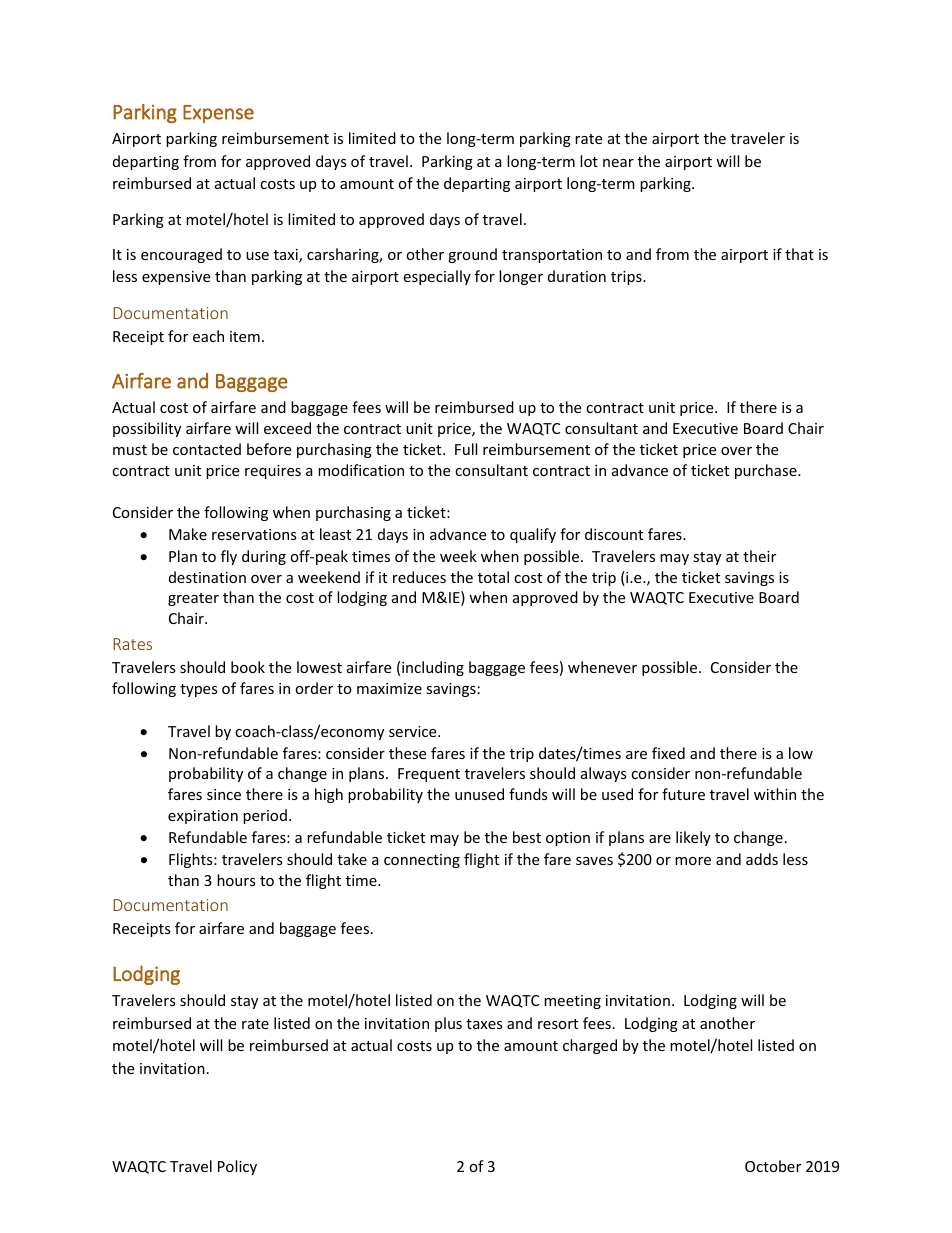 Image resolution: width=952 pixels, height=1233 pixels. Describe the element at coordinates (208, 336) in the page. I see `each` at that location.
